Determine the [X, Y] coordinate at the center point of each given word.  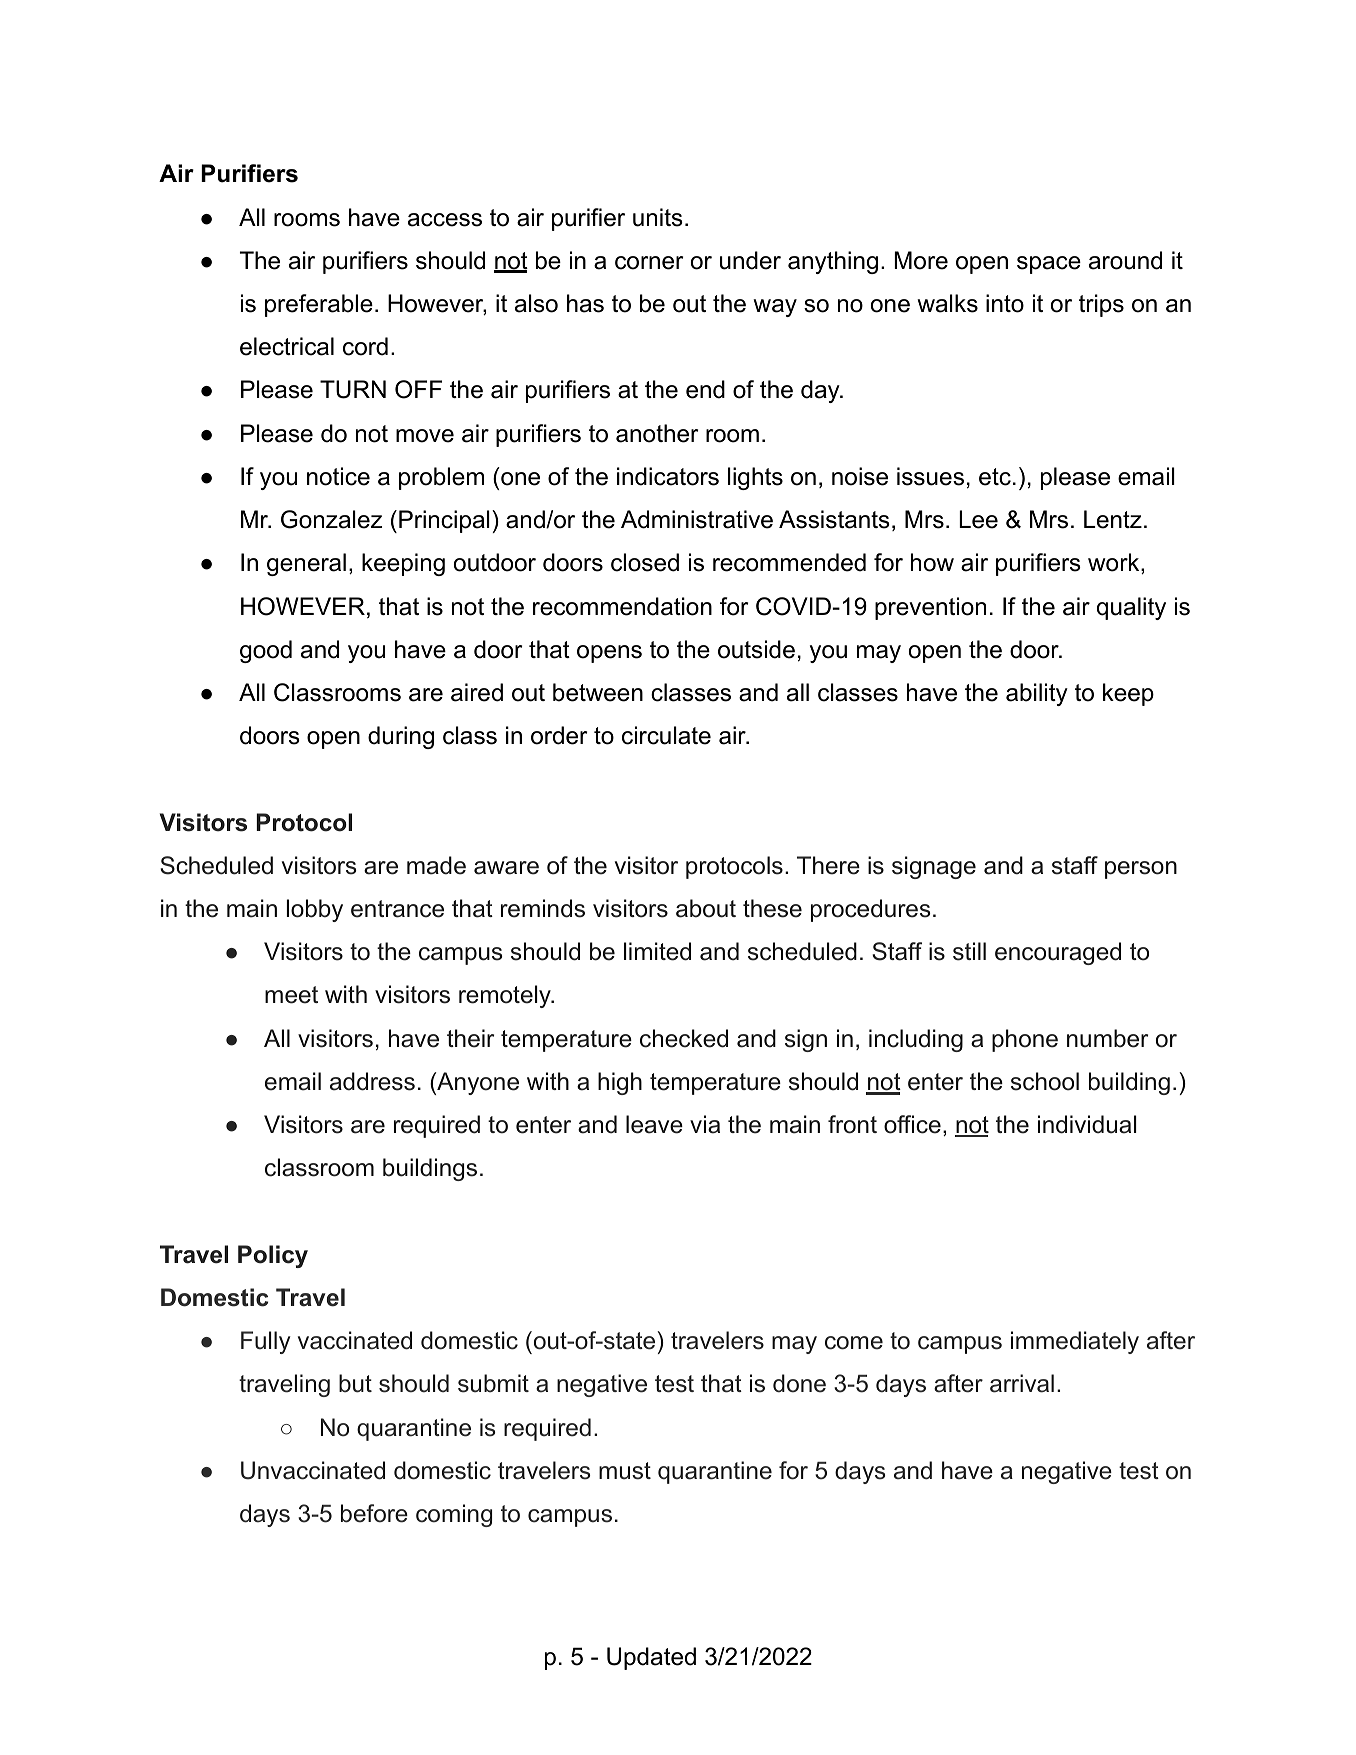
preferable [319, 305]
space [1049, 265]
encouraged [1058, 953]
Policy [273, 1256]
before [374, 1513]
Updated [651, 1658]
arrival [1022, 1383]
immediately [1075, 1342]
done [799, 1383]
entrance [397, 909]
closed [645, 562]
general [306, 564]
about [706, 908]
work [1115, 563]
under [750, 260]
